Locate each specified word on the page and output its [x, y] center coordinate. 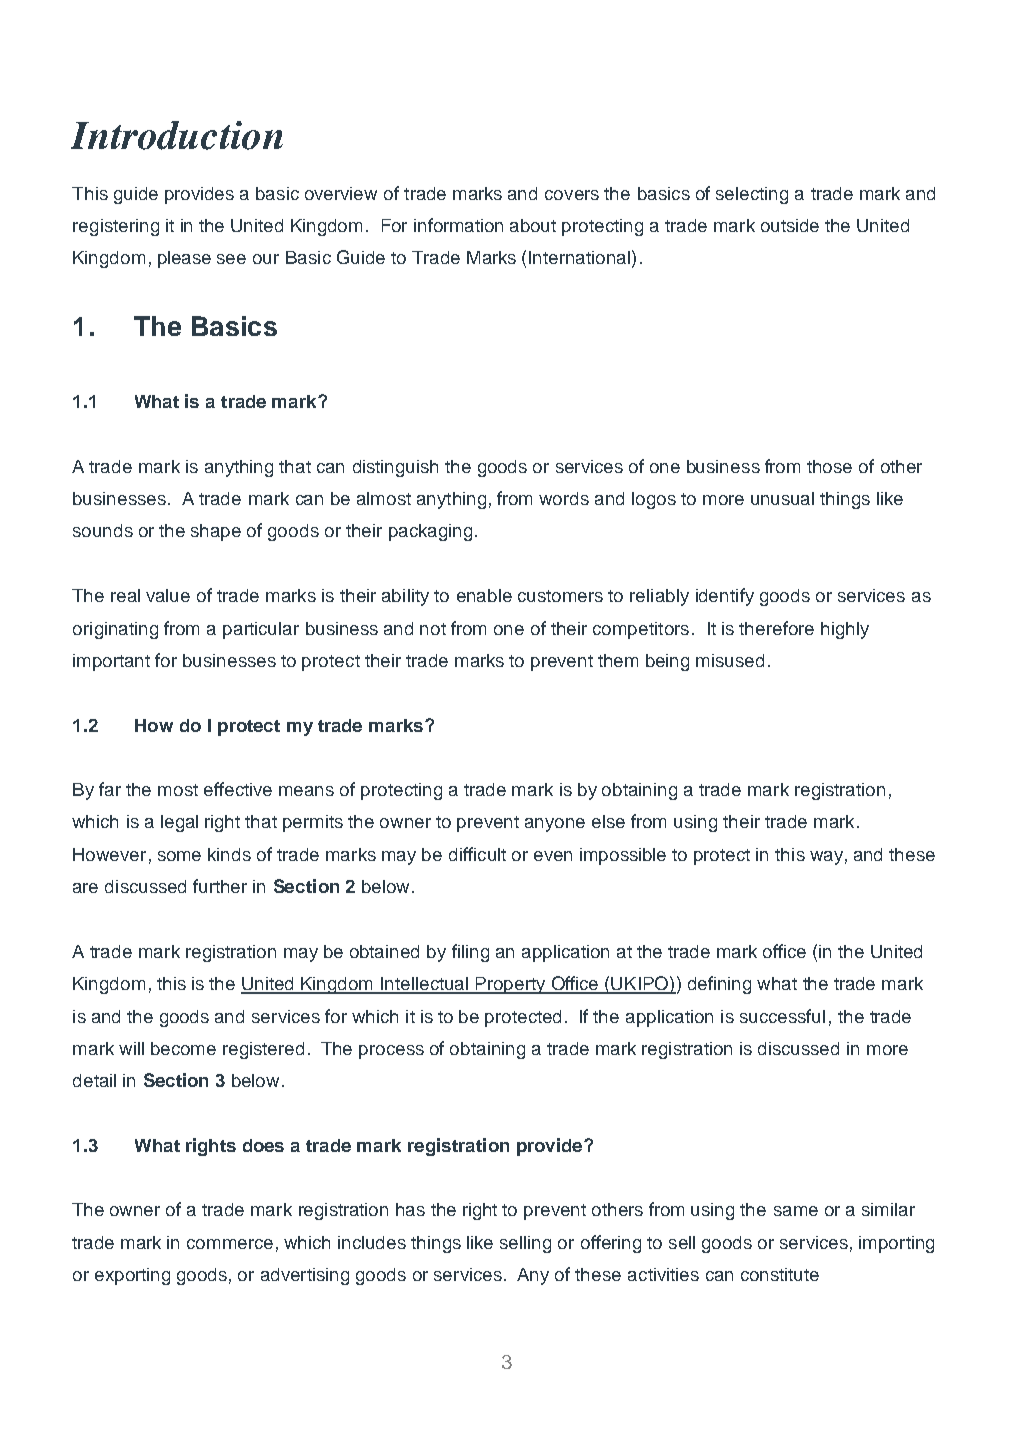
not [433, 629]
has [410, 1209]
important [111, 662]
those [829, 466]
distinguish [395, 468]
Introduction [177, 135]
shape [216, 532]
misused [730, 660]
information [458, 225]
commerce [230, 1244]
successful [782, 1016]
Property [511, 985]
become [183, 1048]
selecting [752, 195]
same [796, 1211]
